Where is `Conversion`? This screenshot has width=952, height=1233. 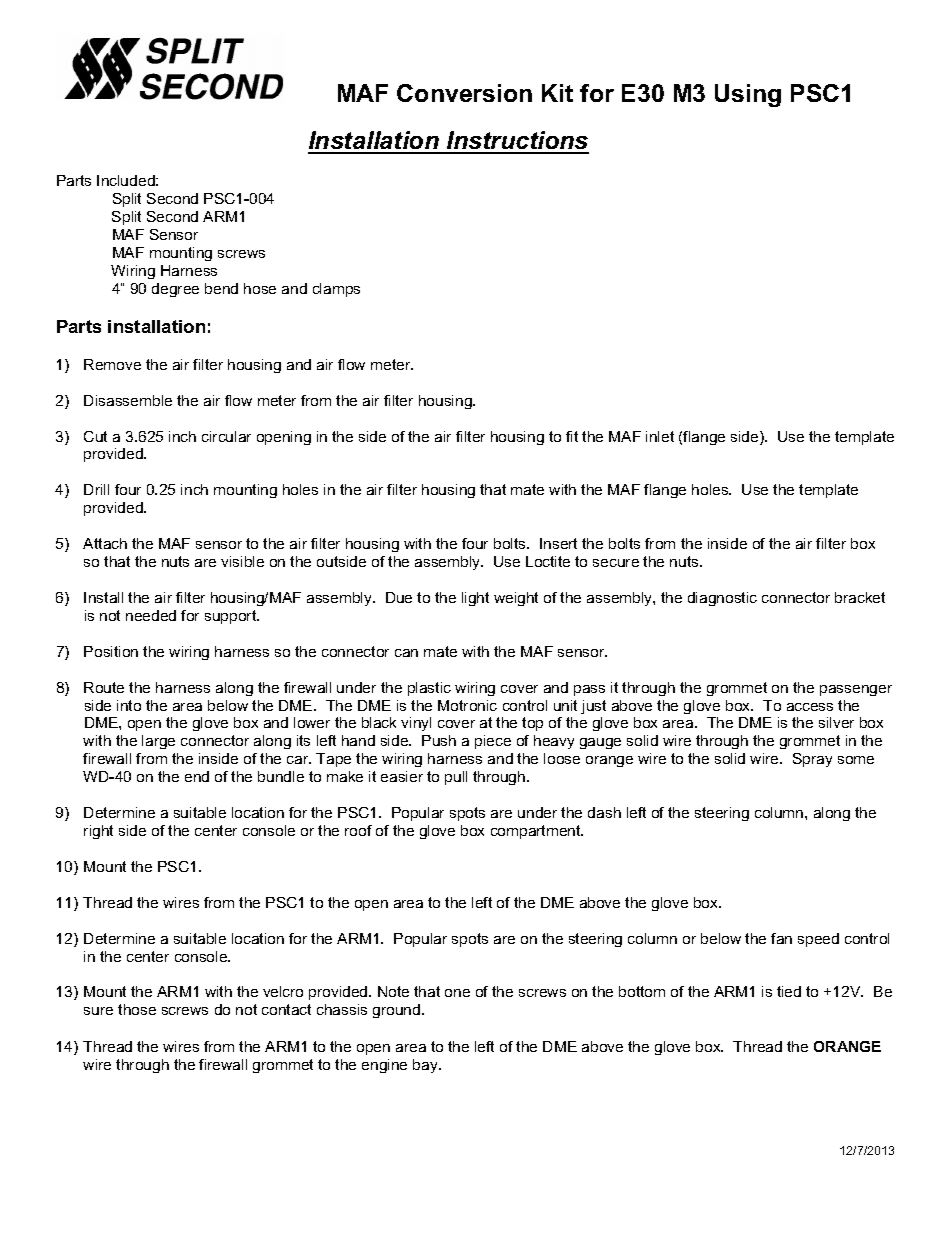
Conversion is located at coordinates (464, 93).
